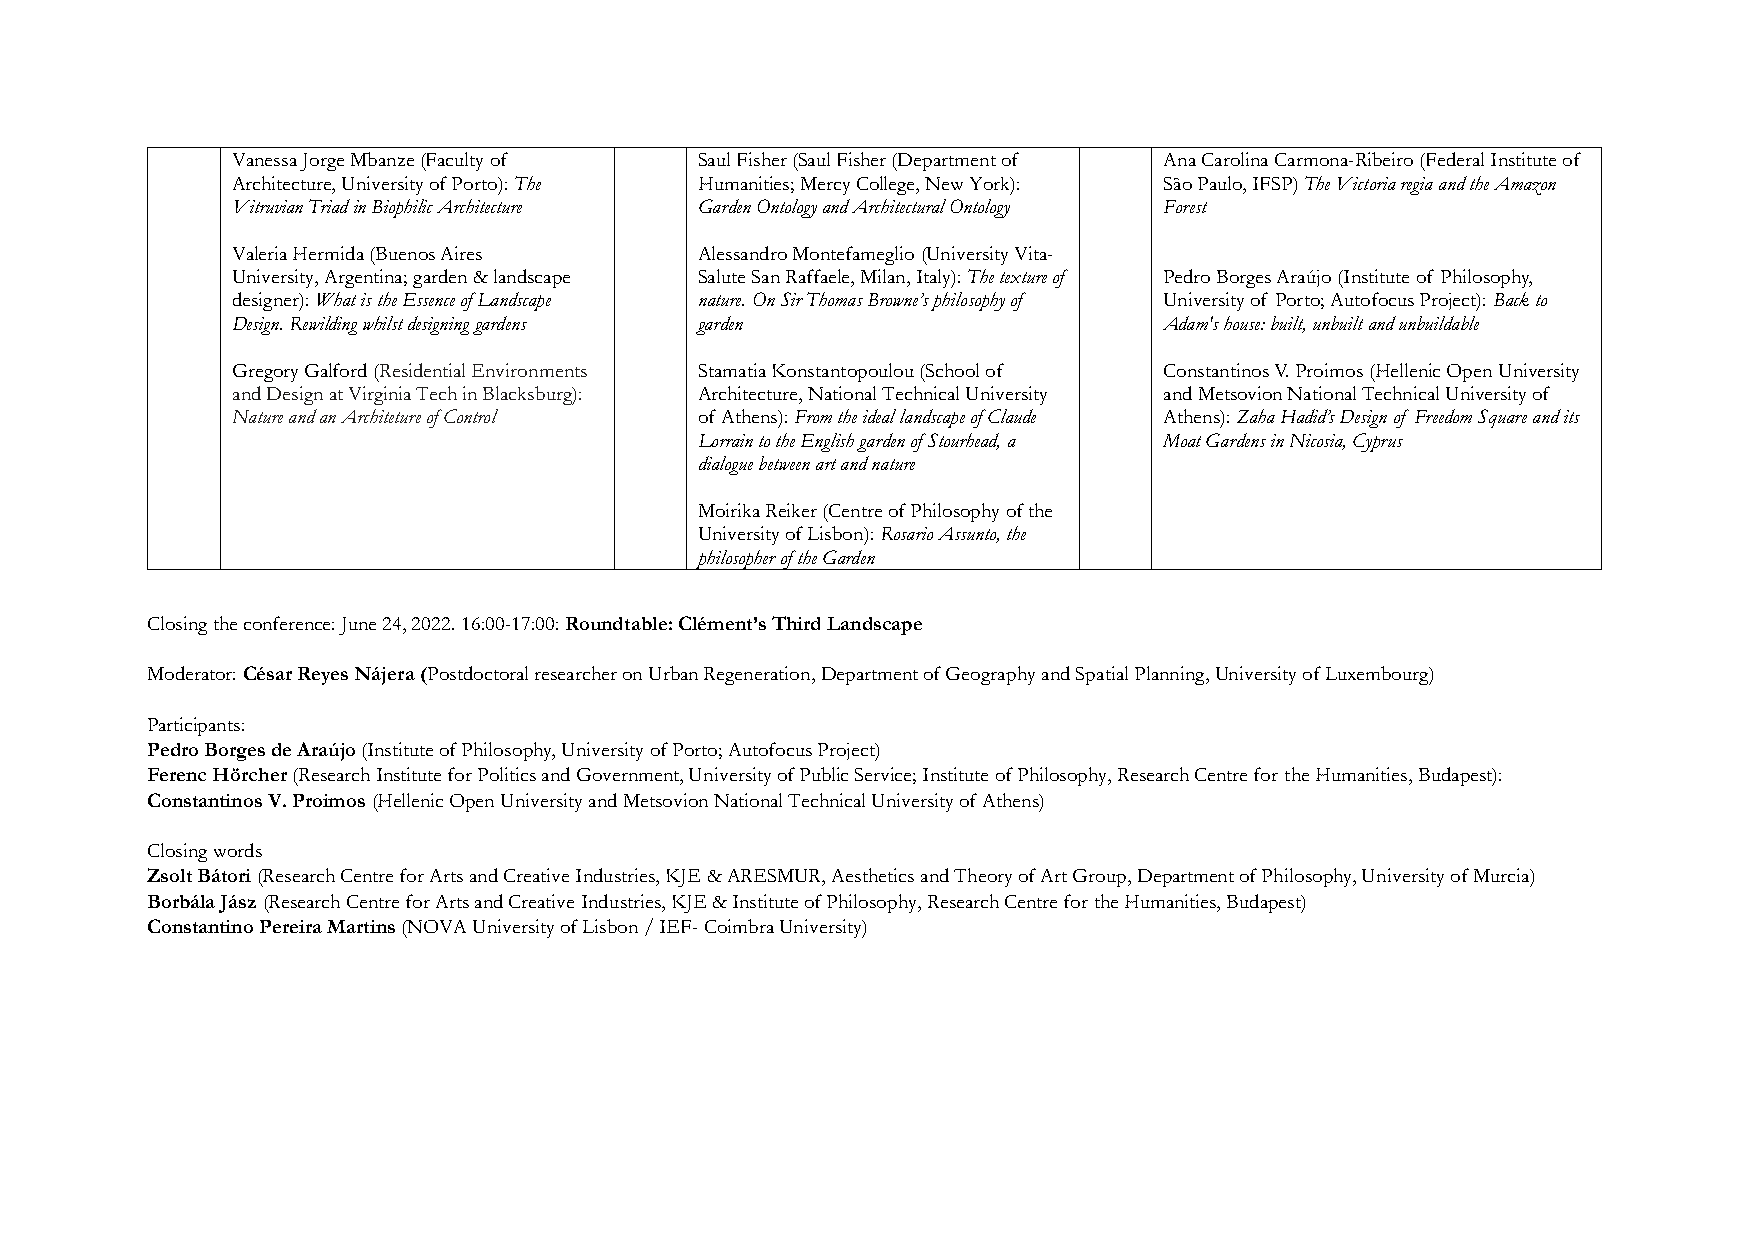 This screenshot has height=1237, width=1749. I want to click on Jorge, so click(322, 162).
